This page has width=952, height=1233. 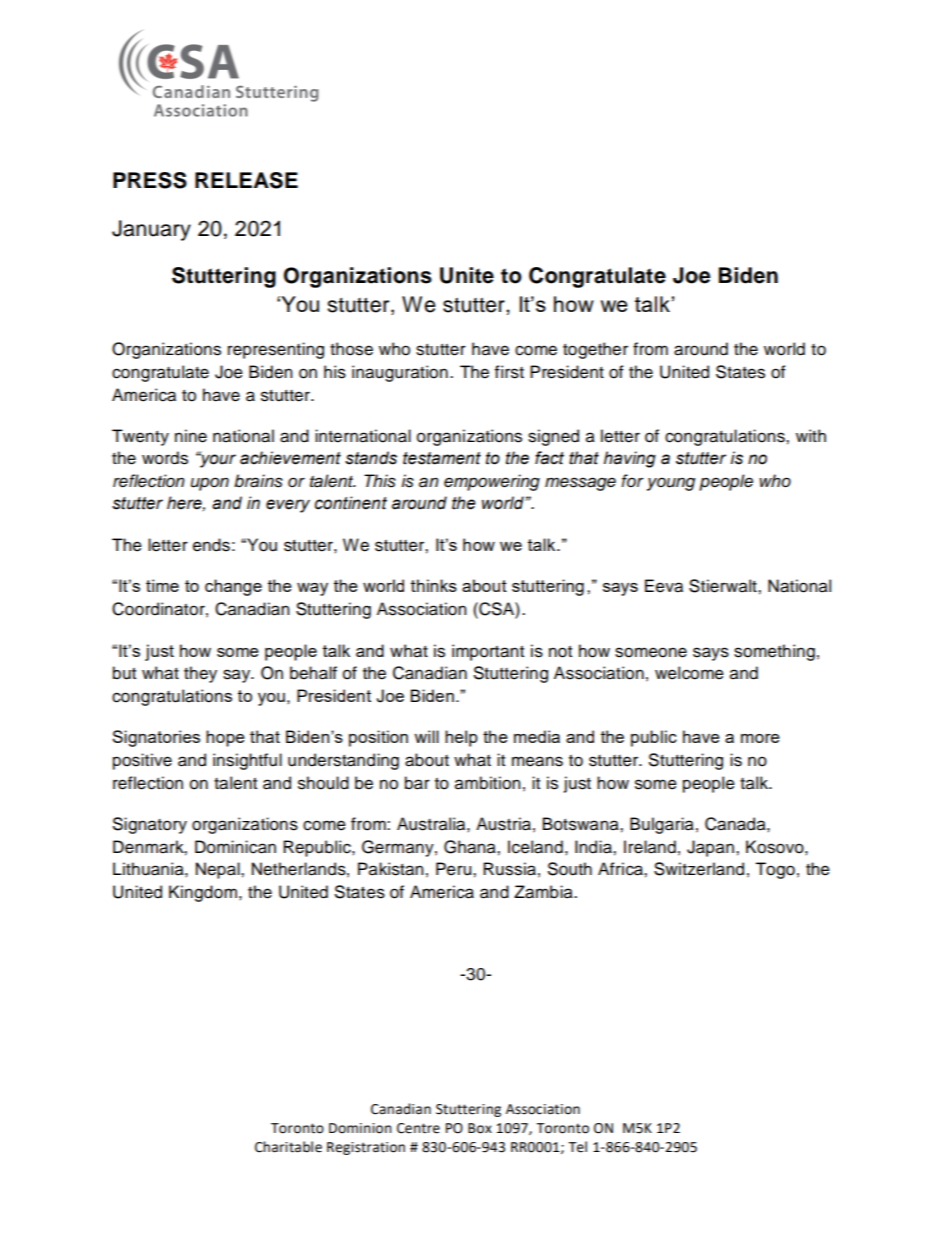 I want to click on Nepal, so click(x=219, y=870).
